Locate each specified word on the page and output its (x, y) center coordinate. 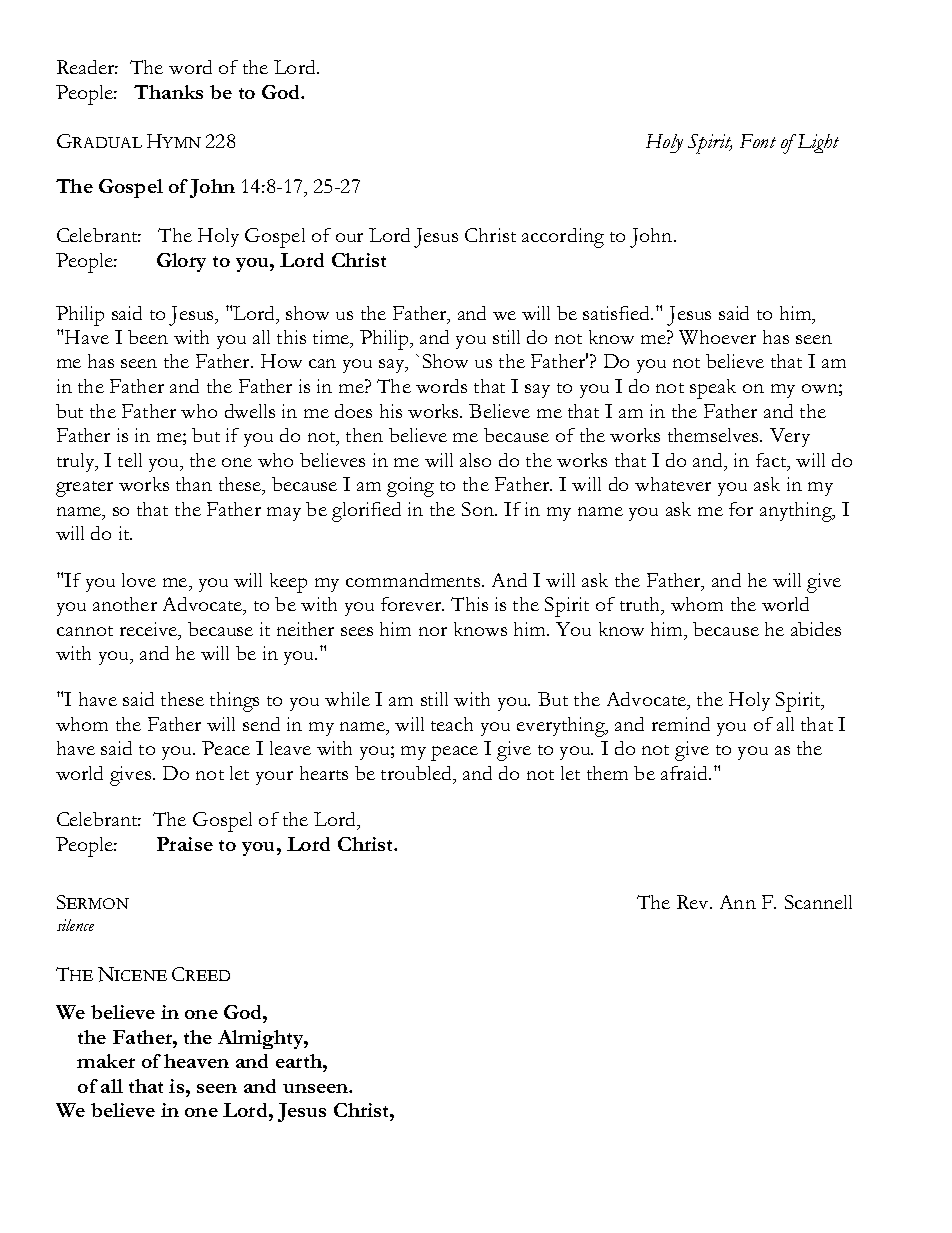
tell (130, 460)
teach (452, 724)
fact (772, 461)
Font (758, 141)
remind (681, 724)
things (234, 702)
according (563, 238)
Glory (181, 262)
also (475, 460)
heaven (196, 1061)
